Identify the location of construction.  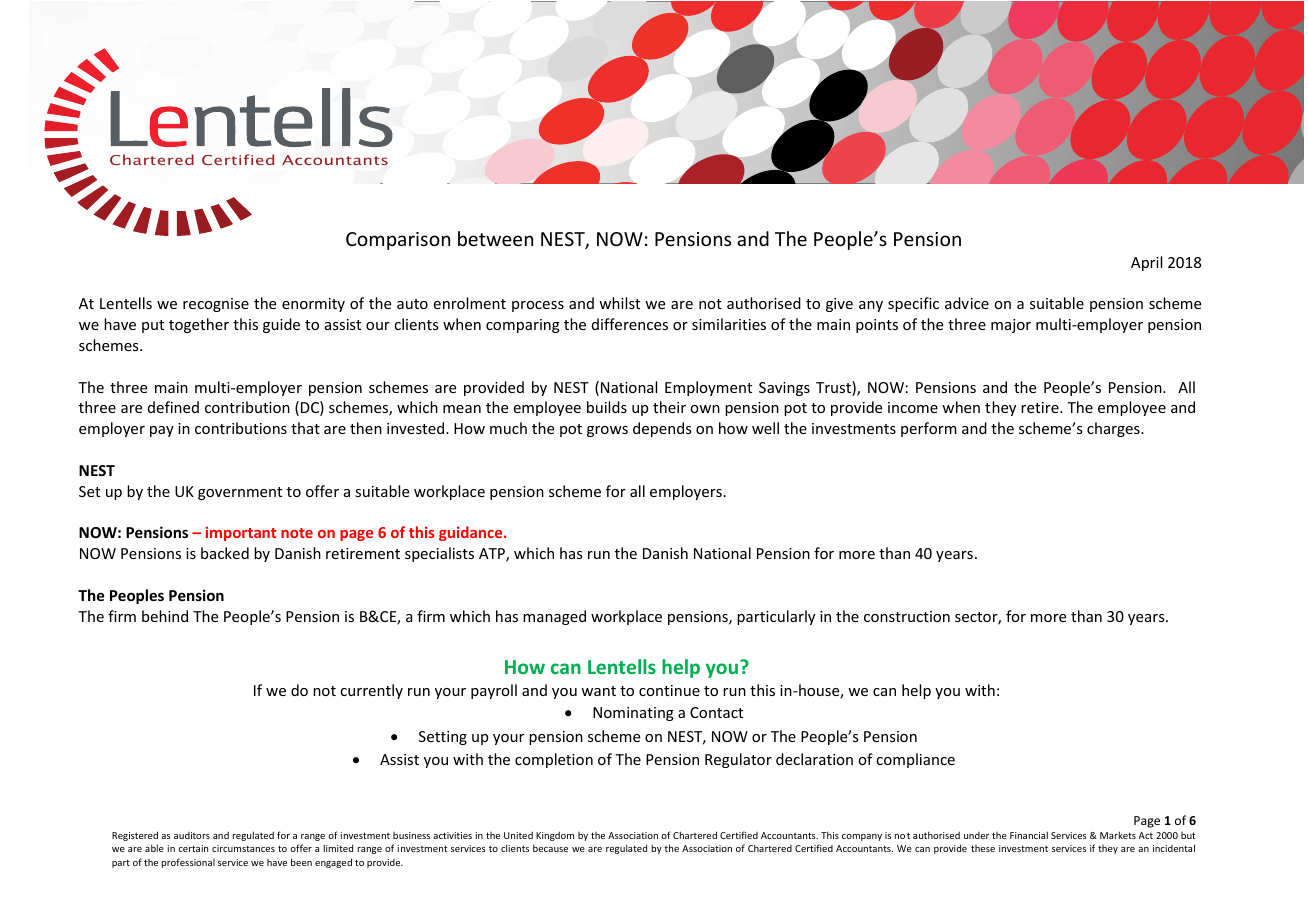
(907, 616).
